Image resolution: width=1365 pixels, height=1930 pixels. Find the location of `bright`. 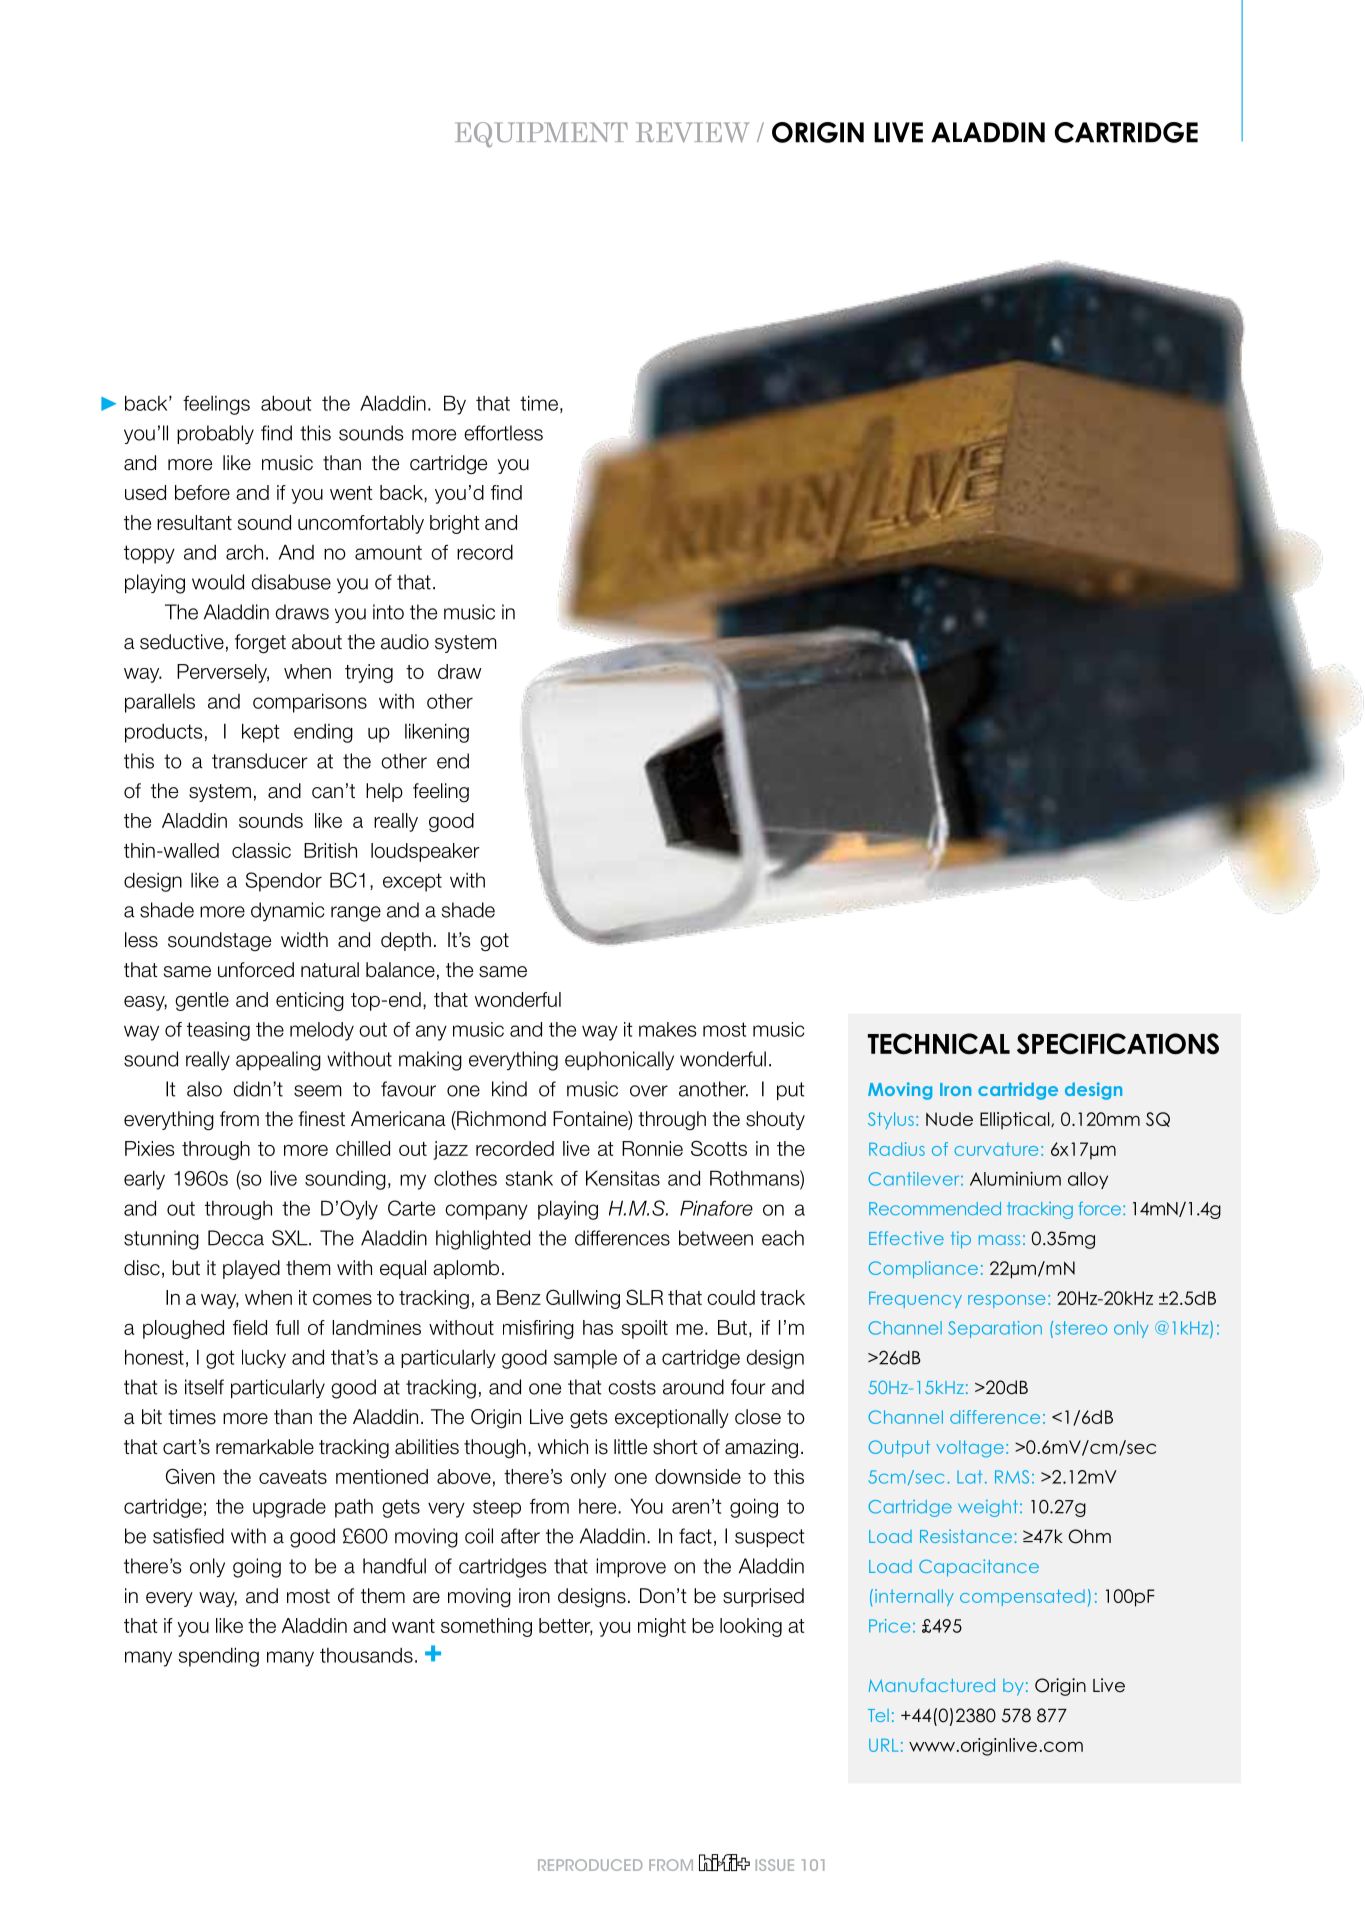

bright is located at coordinates (455, 524).
